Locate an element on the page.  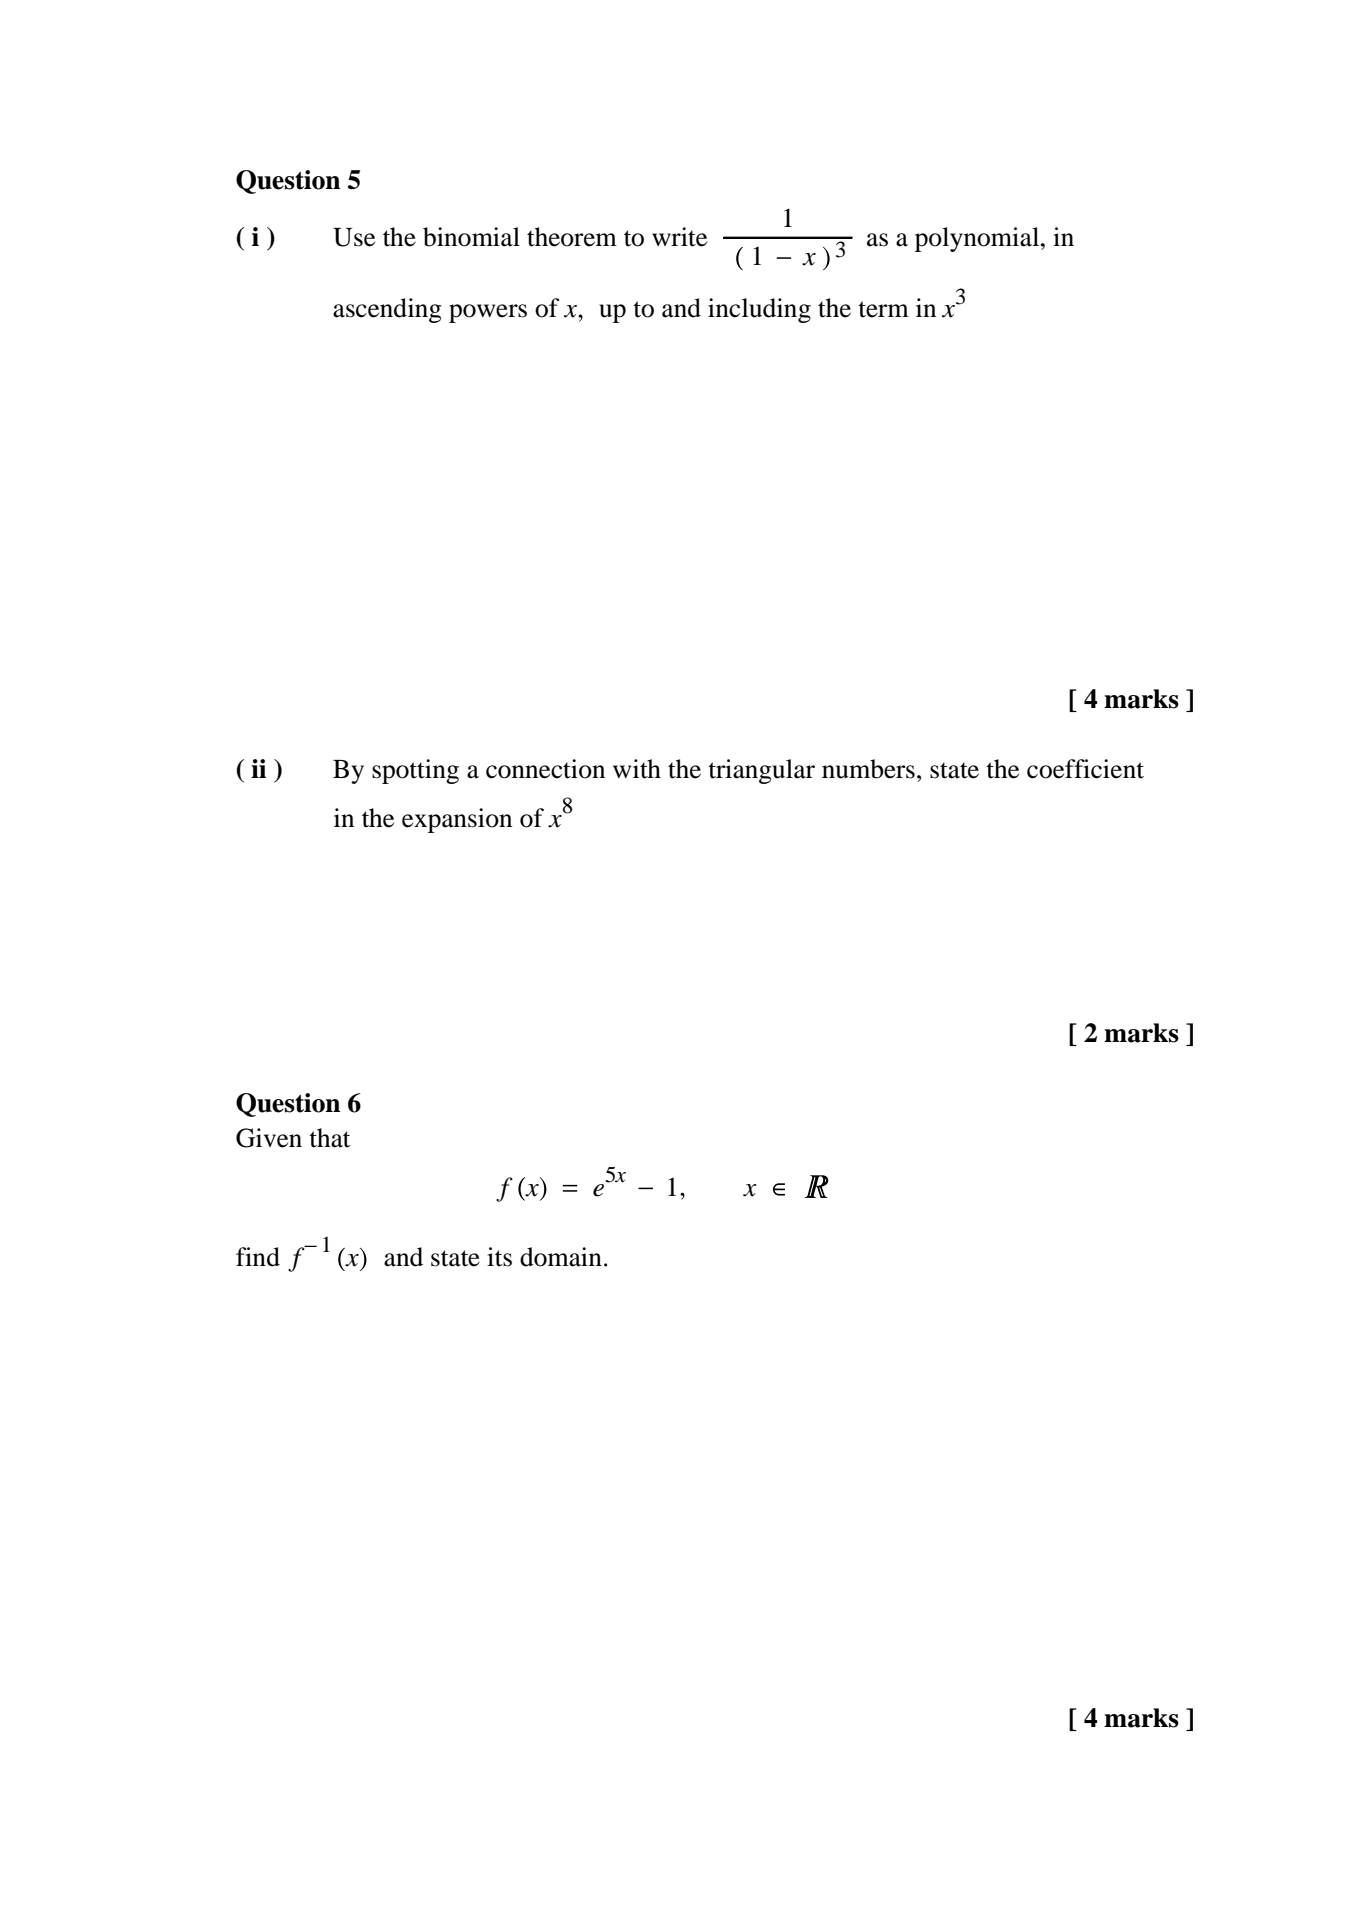
including is located at coordinates (759, 310).
